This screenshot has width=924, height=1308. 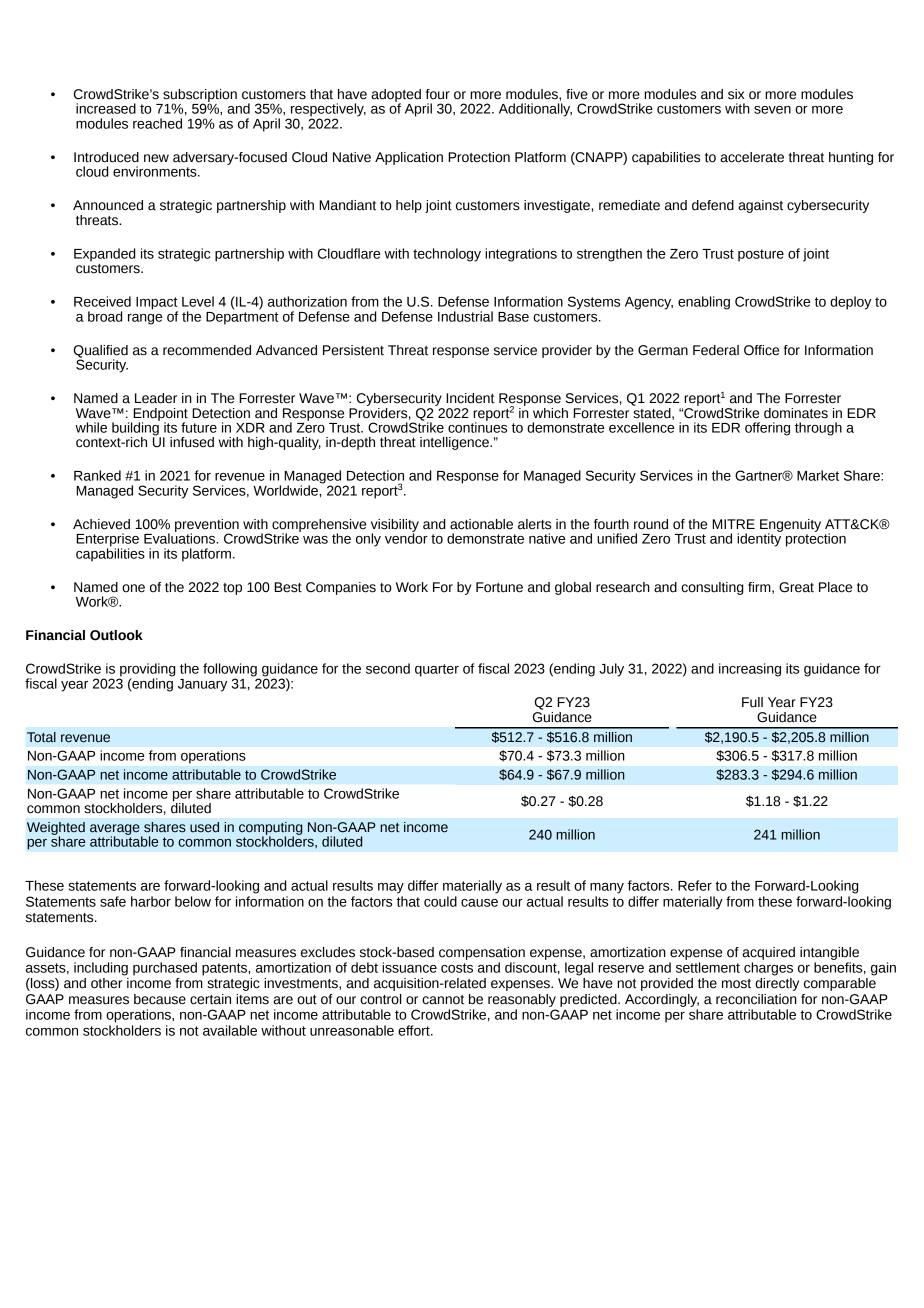 What do you see at coordinates (443, 1000) in the screenshot?
I see `cannot` at bounding box center [443, 1000].
